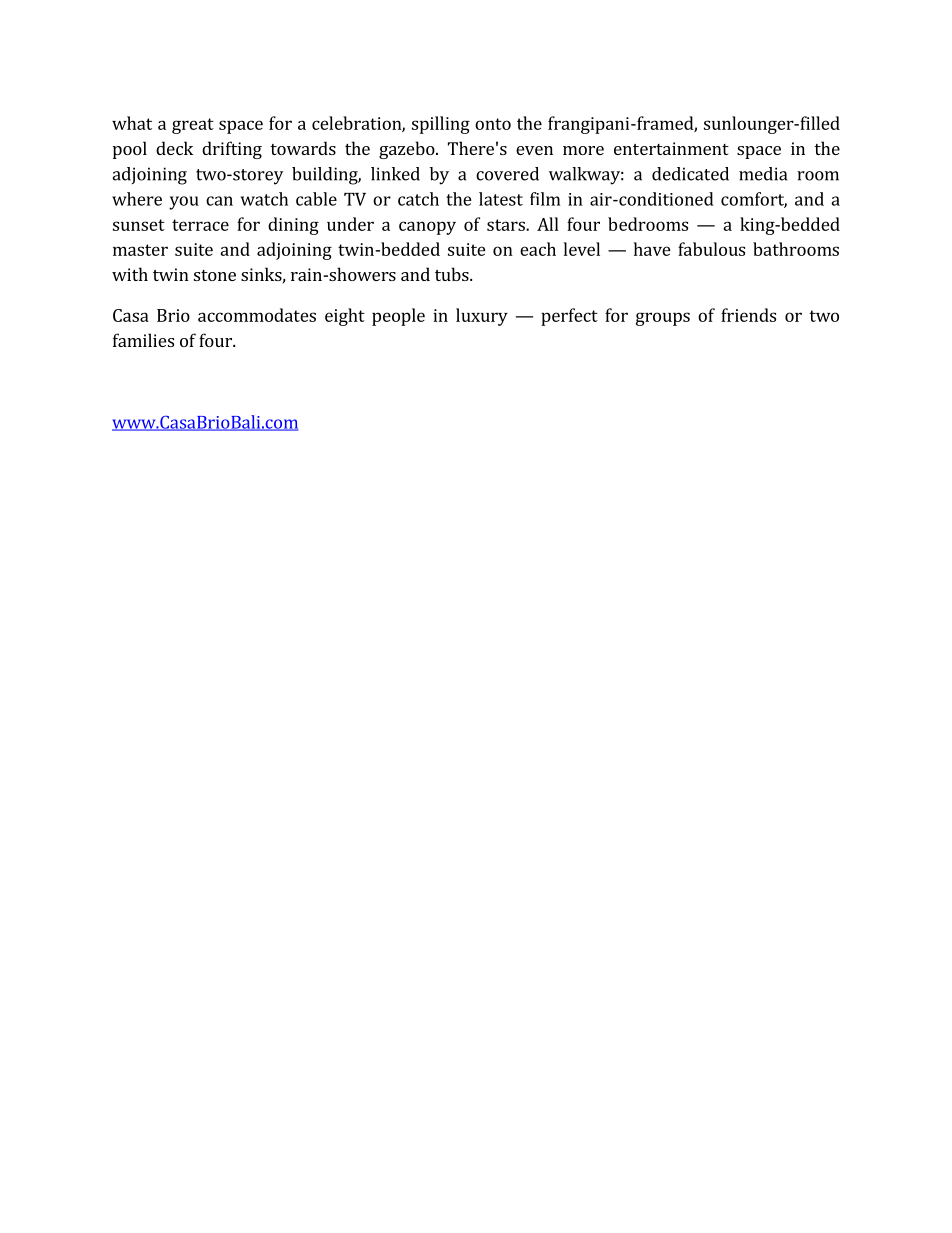 This screenshot has width=952, height=1233. Describe the element at coordinates (193, 126) in the screenshot. I see `great` at that location.
